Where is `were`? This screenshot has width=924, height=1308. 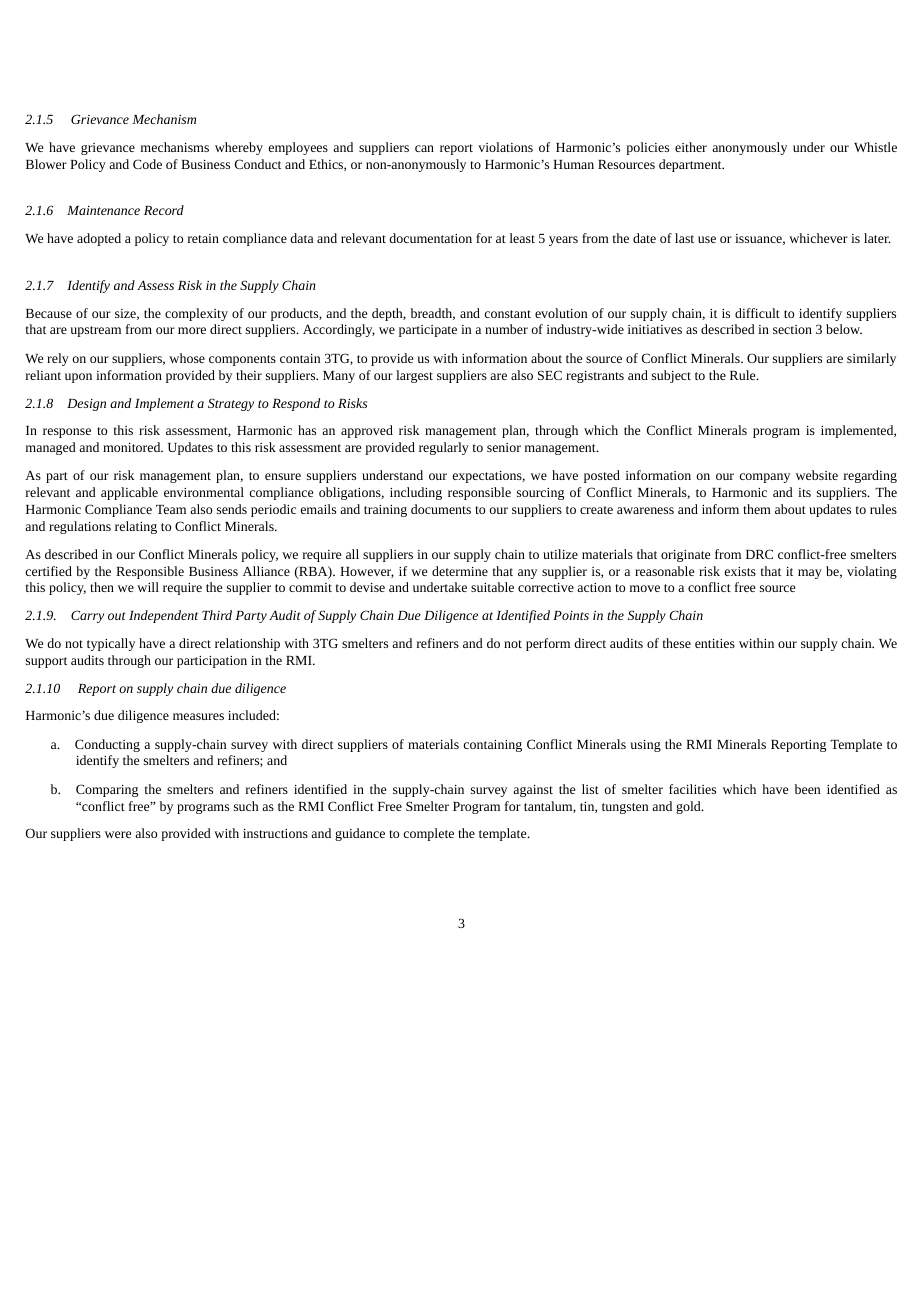
were is located at coordinates (118, 834).
